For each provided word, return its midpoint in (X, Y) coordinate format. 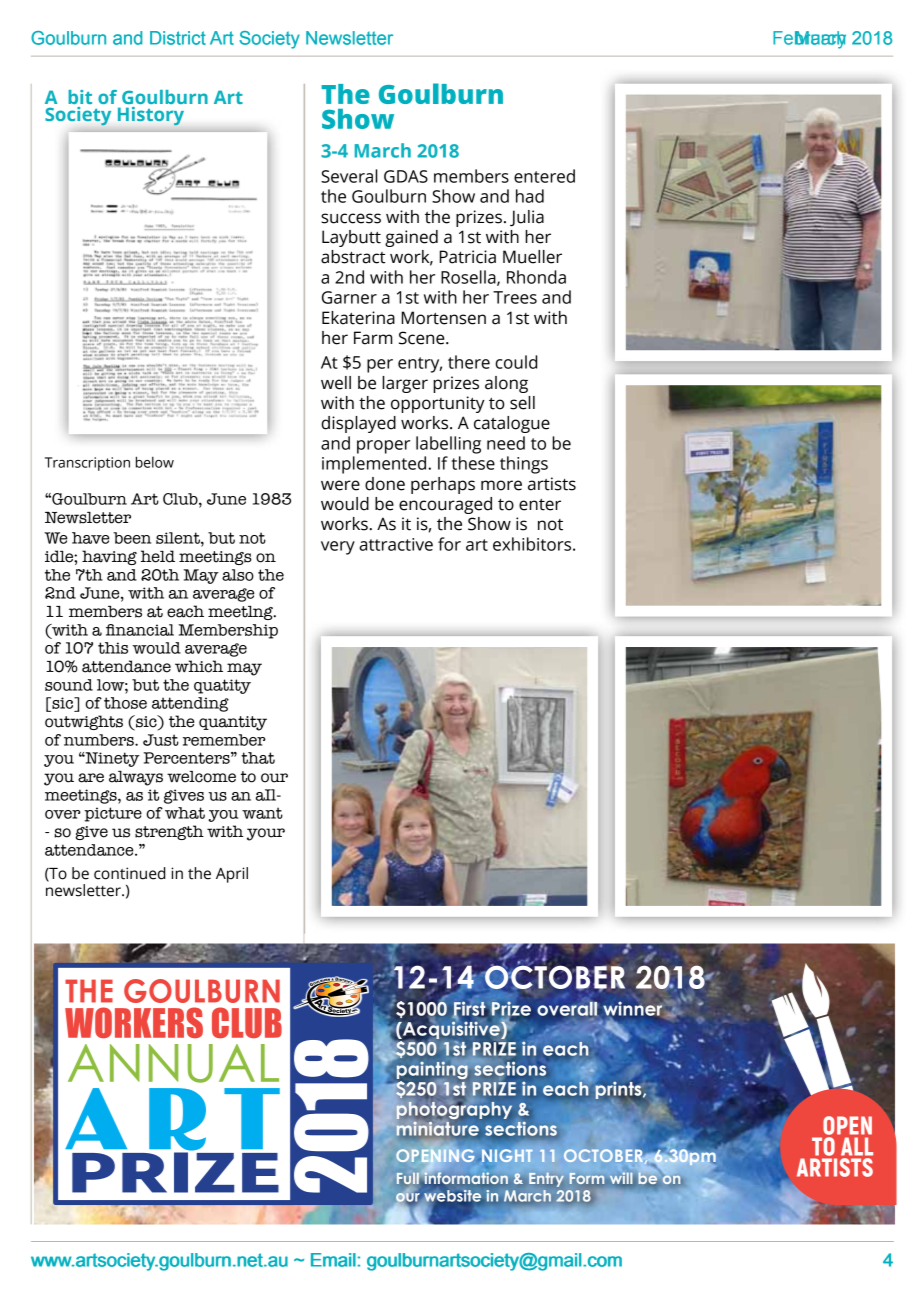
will (621, 1179)
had (530, 196)
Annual (173, 1063)
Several (349, 176)
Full (409, 1178)
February (809, 40)
